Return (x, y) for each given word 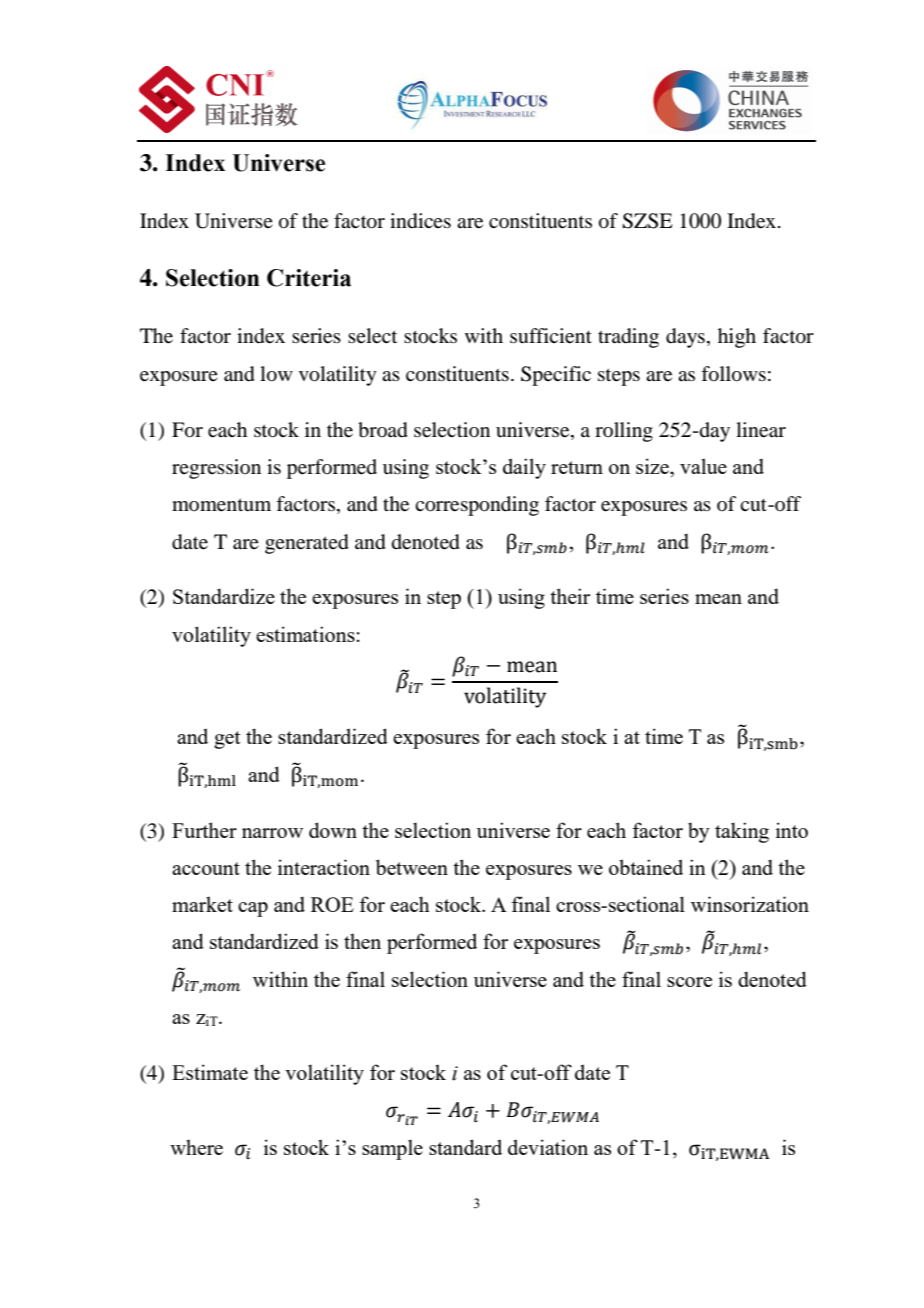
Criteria (309, 278)
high (737, 338)
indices (420, 221)
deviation (548, 1147)
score (689, 982)
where (196, 1147)
